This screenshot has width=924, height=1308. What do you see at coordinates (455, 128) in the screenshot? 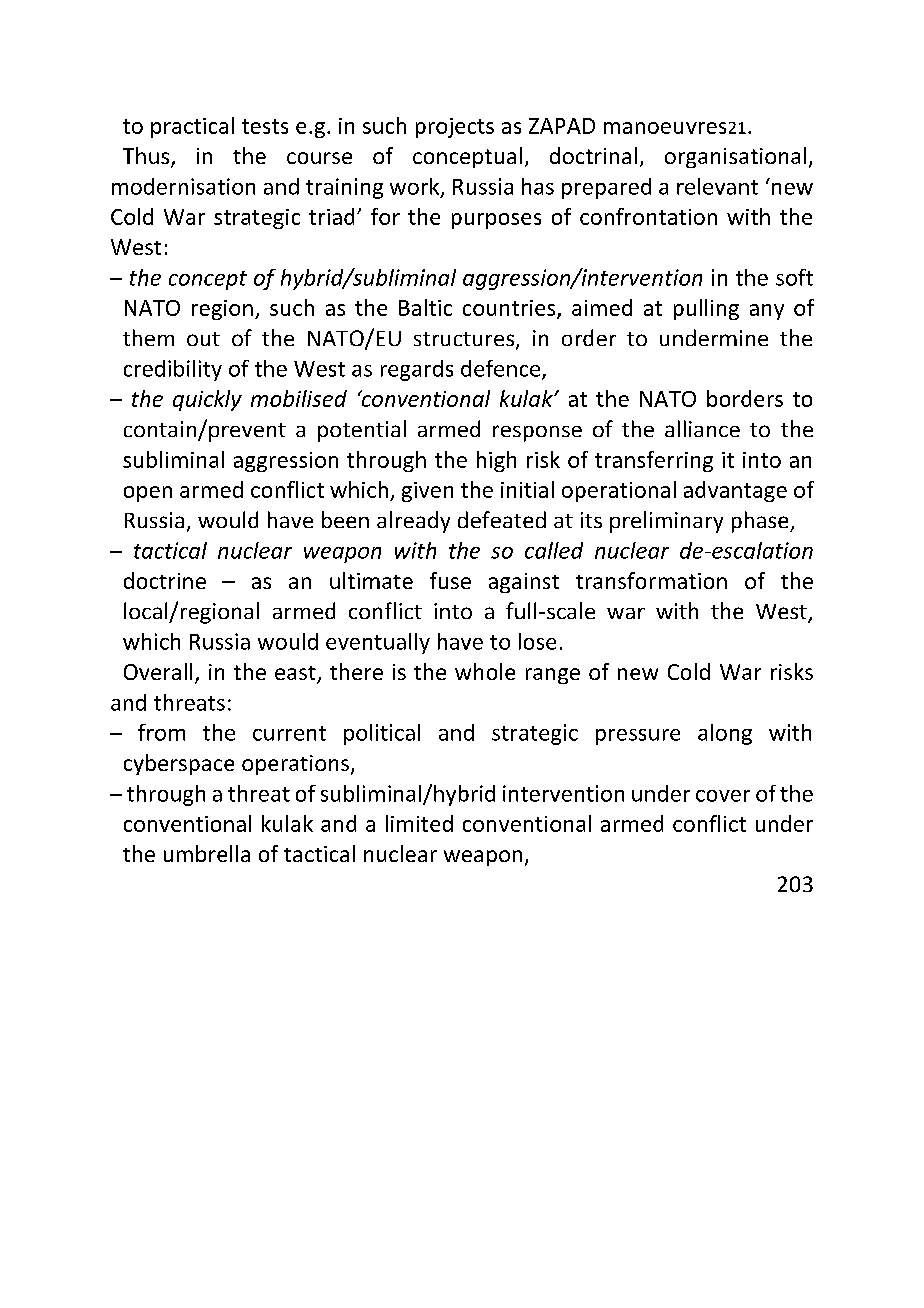
I see `projects` at bounding box center [455, 128].
